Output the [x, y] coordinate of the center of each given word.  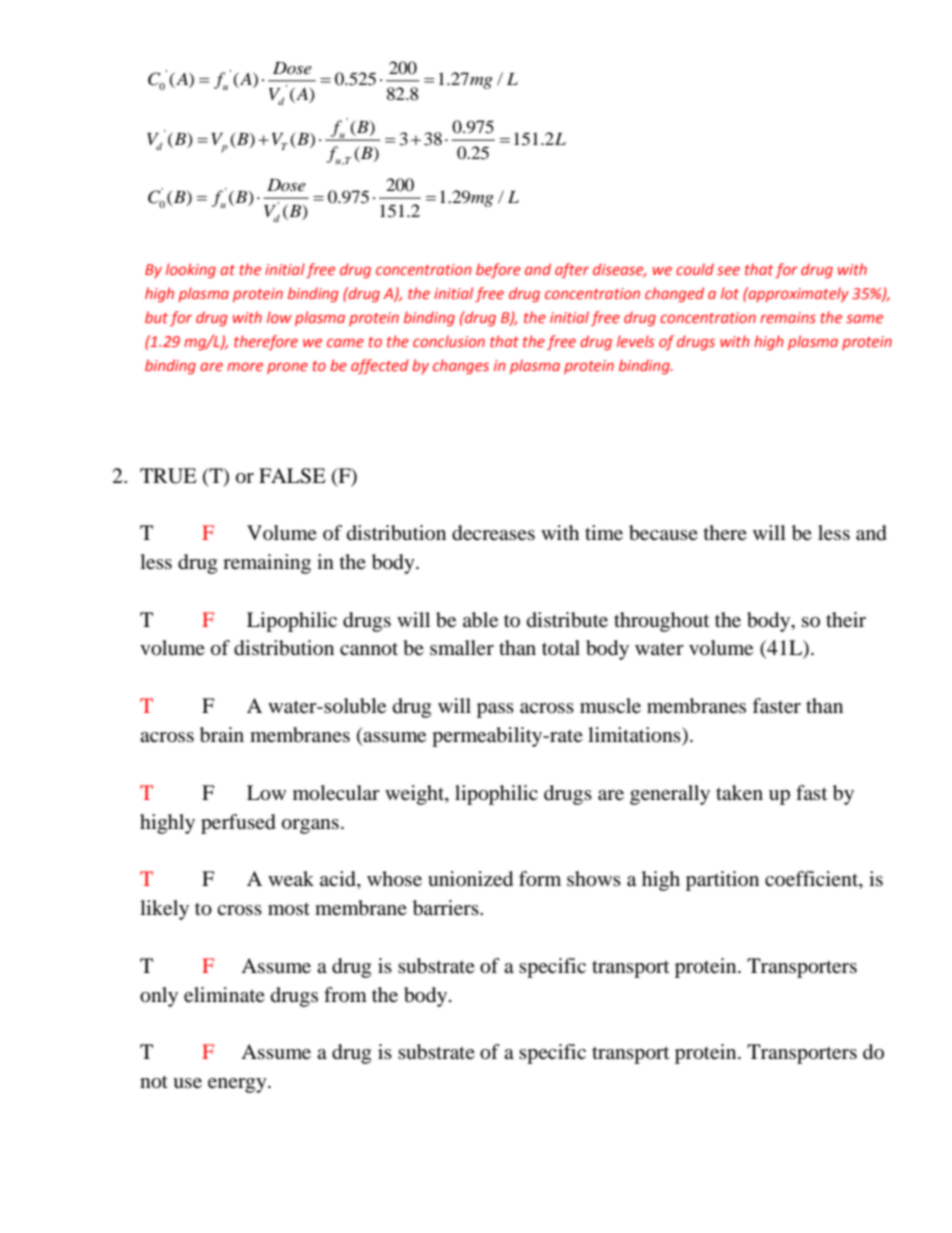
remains [788, 317]
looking [191, 270]
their [846, 620]
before [498, 270]
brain [222, 735]
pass [495, 710]
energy [238, 1085]
